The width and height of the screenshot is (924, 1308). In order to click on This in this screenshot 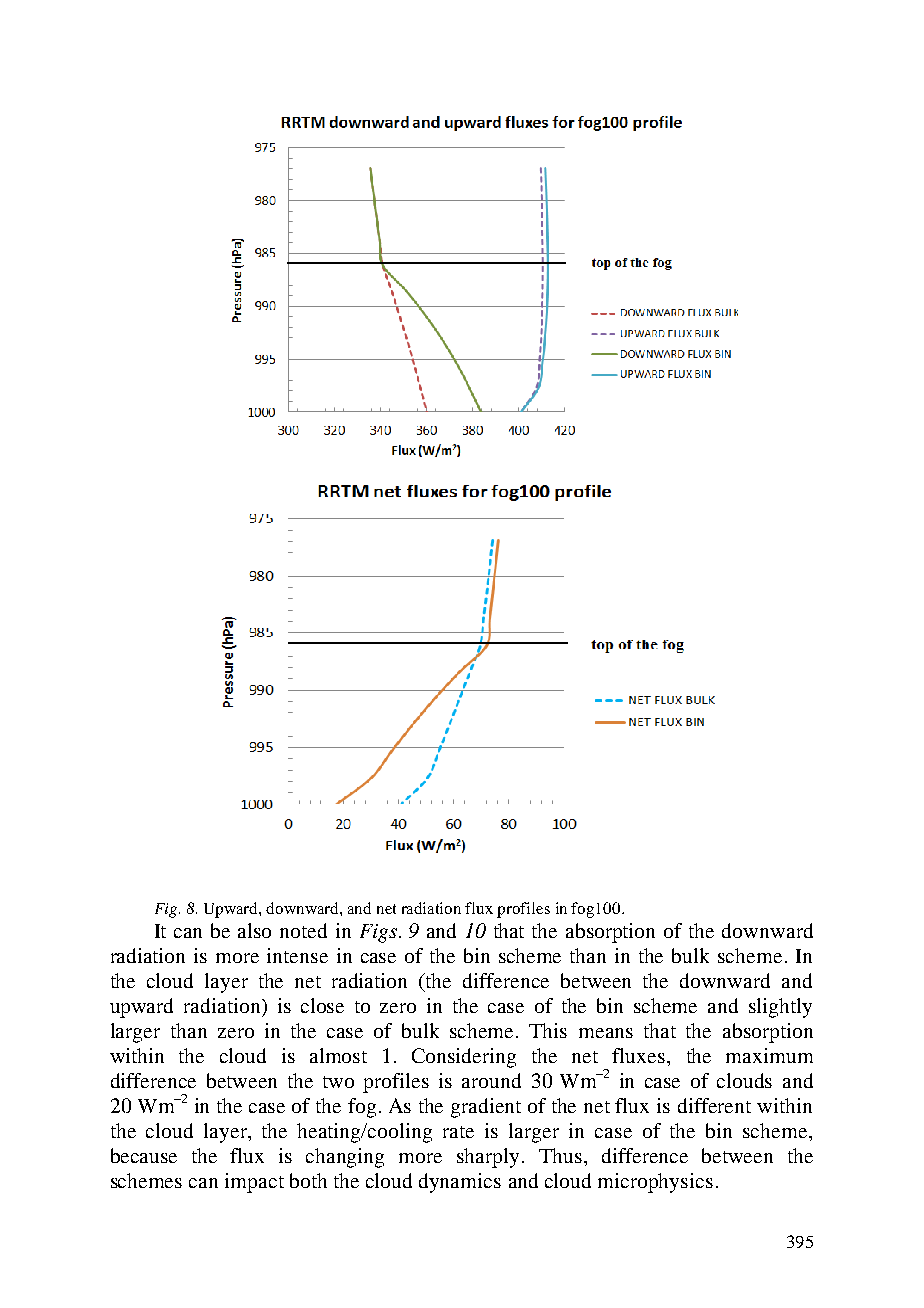, I will do `click(548, 1030)`.
